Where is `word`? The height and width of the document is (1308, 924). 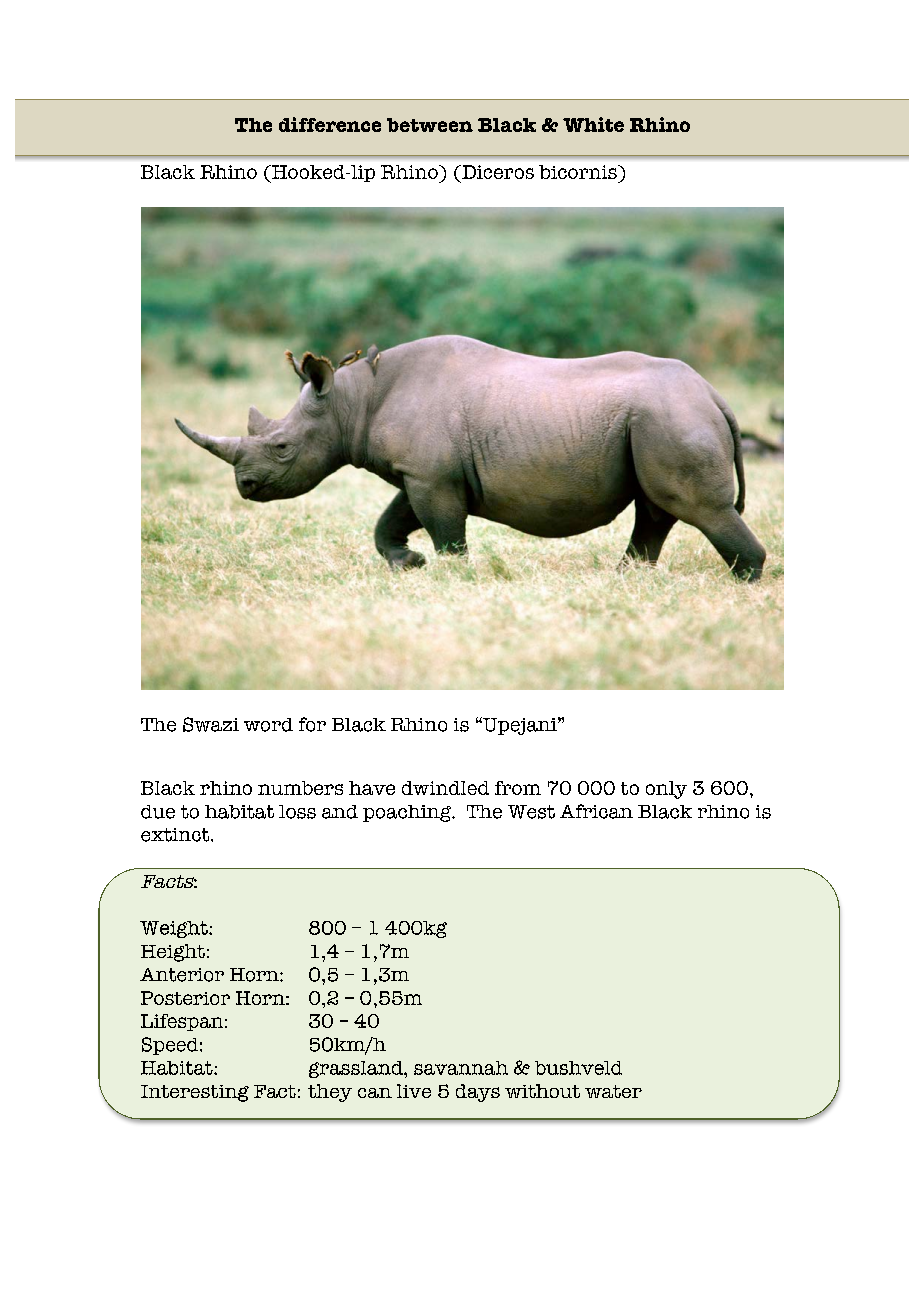
word is located at coordinates (268, 725).
